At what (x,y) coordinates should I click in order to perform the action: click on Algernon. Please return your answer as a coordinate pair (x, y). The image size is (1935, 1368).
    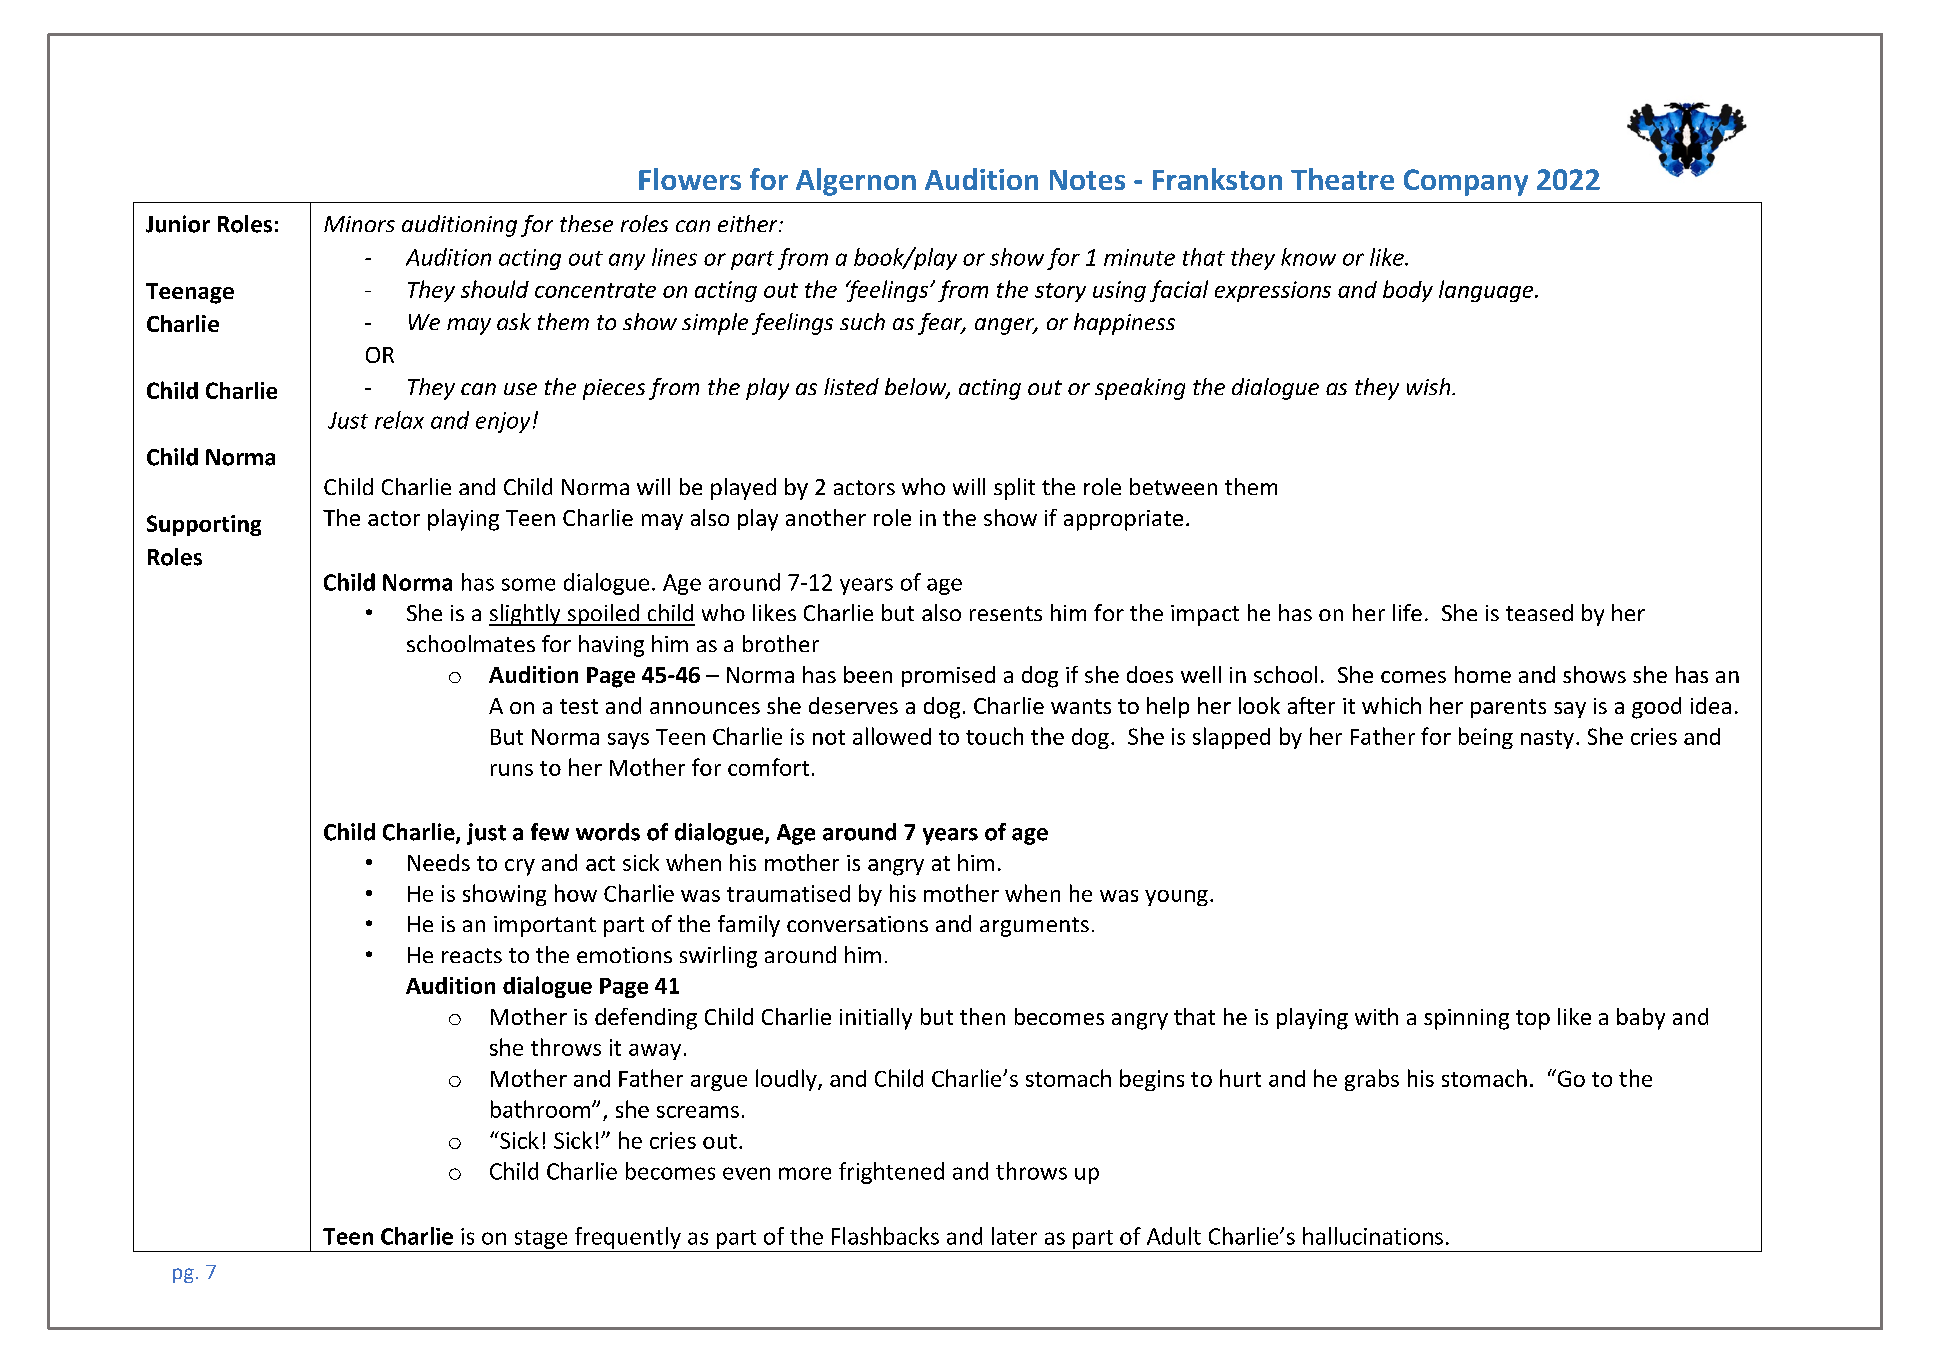
    Looking at the image, I should click on (856, 182).
